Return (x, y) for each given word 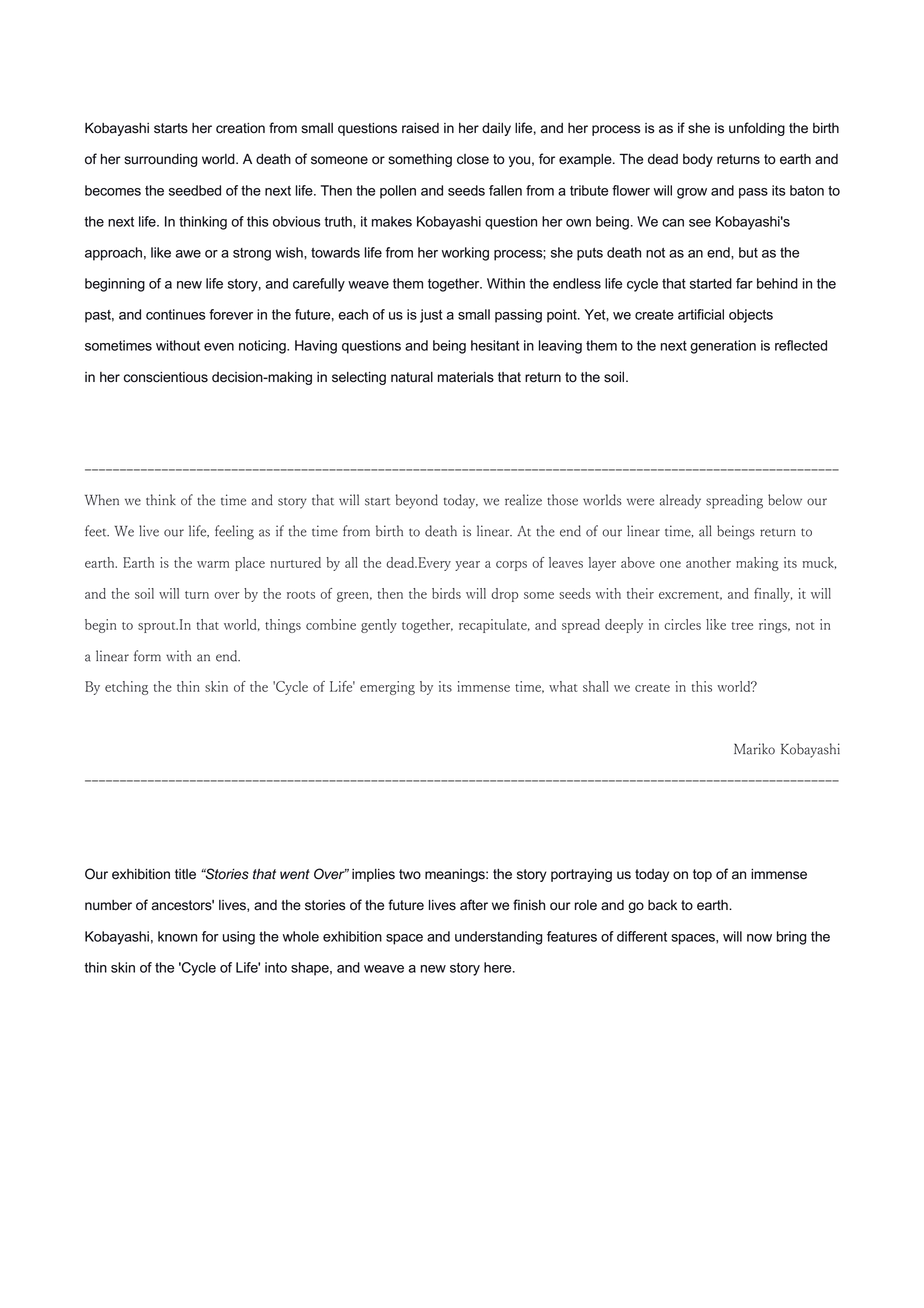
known (177, 936)
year (467, 566)
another (708, 562)
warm (213, 564)
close (473, 159)
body (698, 160)
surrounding (160, 160)
